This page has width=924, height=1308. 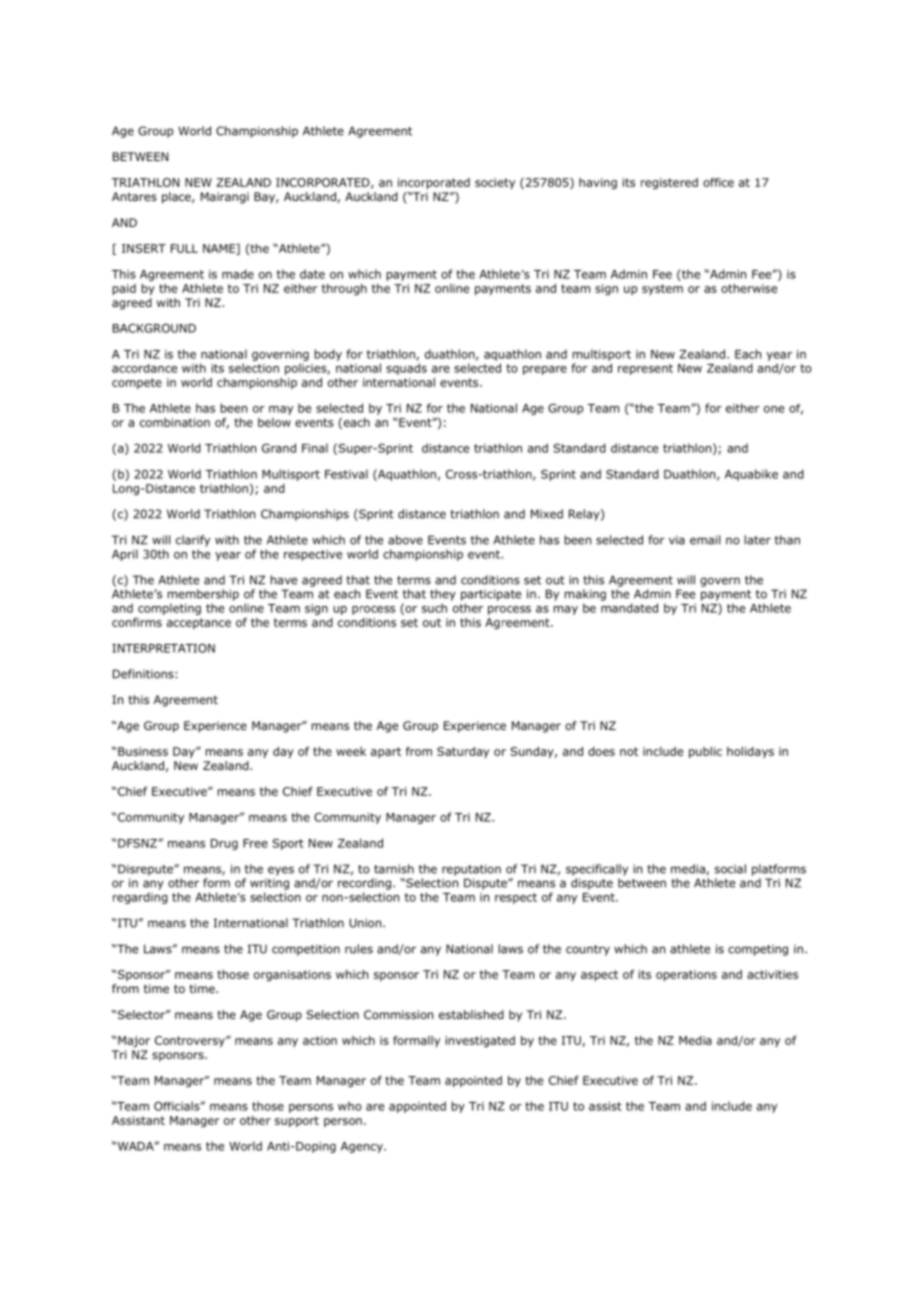 I want to click on society, so click(x=495, y=183).
